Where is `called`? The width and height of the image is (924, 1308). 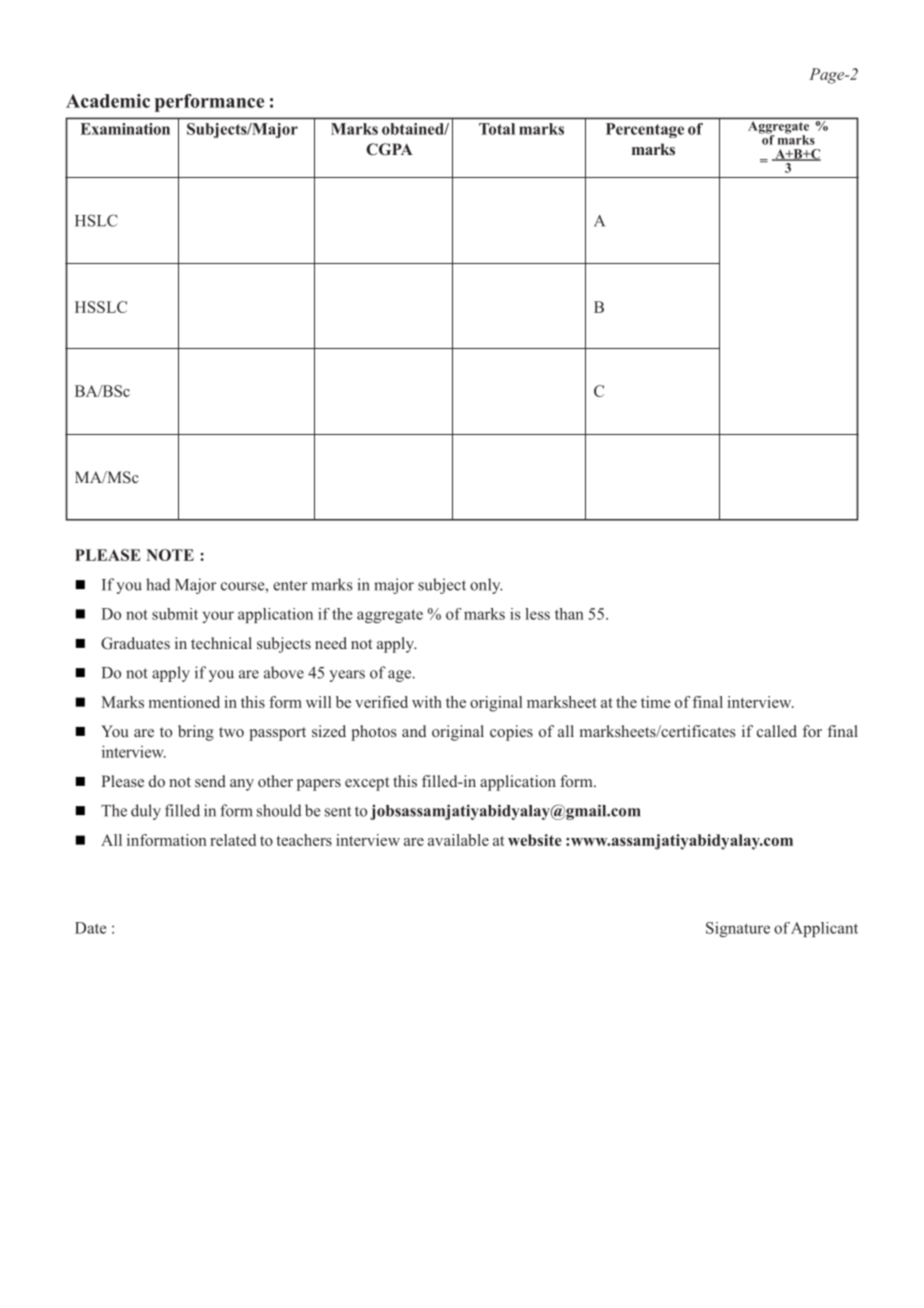
called is located at coordinates (777, 731).
